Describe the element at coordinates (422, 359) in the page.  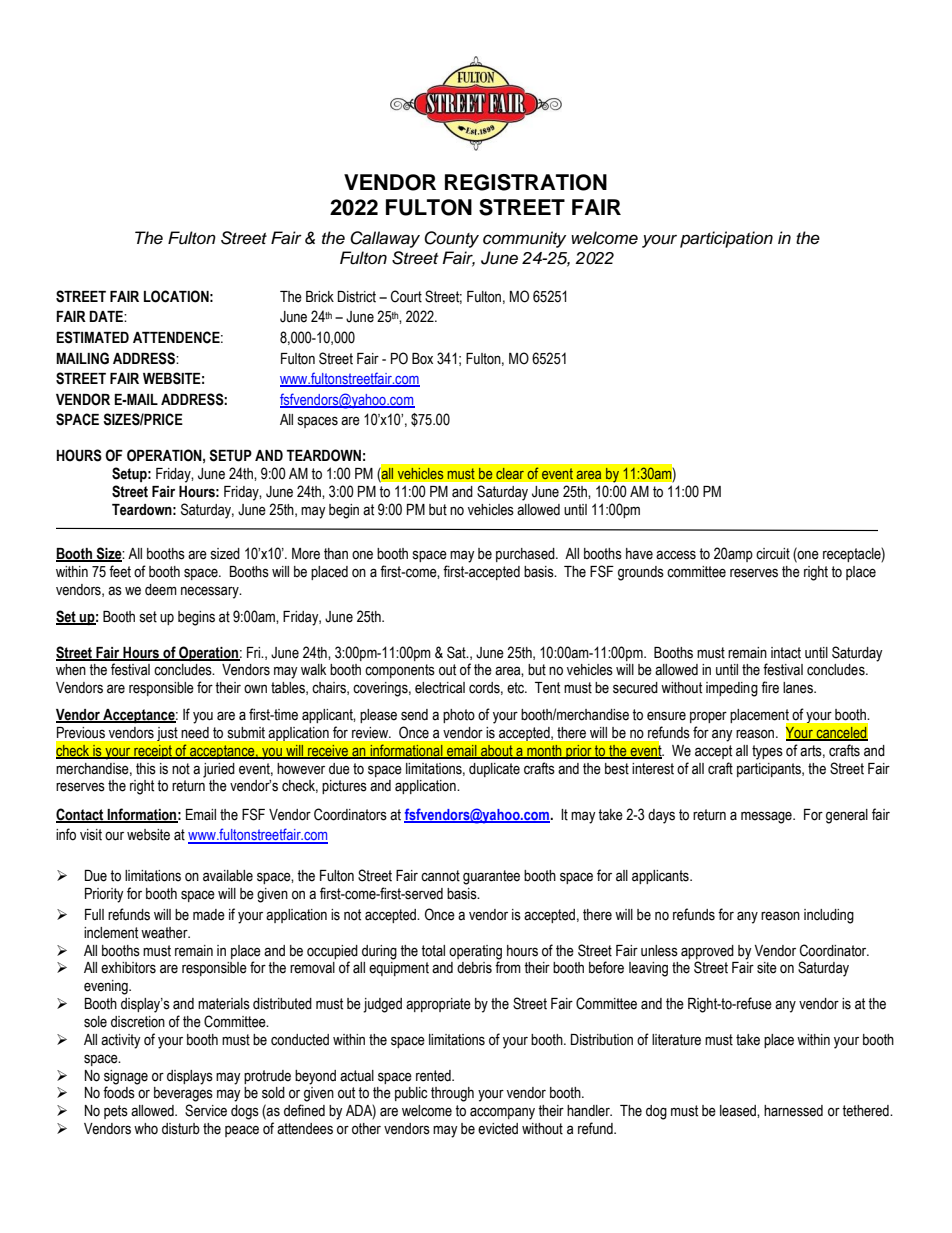
I see `Box` at that location.
